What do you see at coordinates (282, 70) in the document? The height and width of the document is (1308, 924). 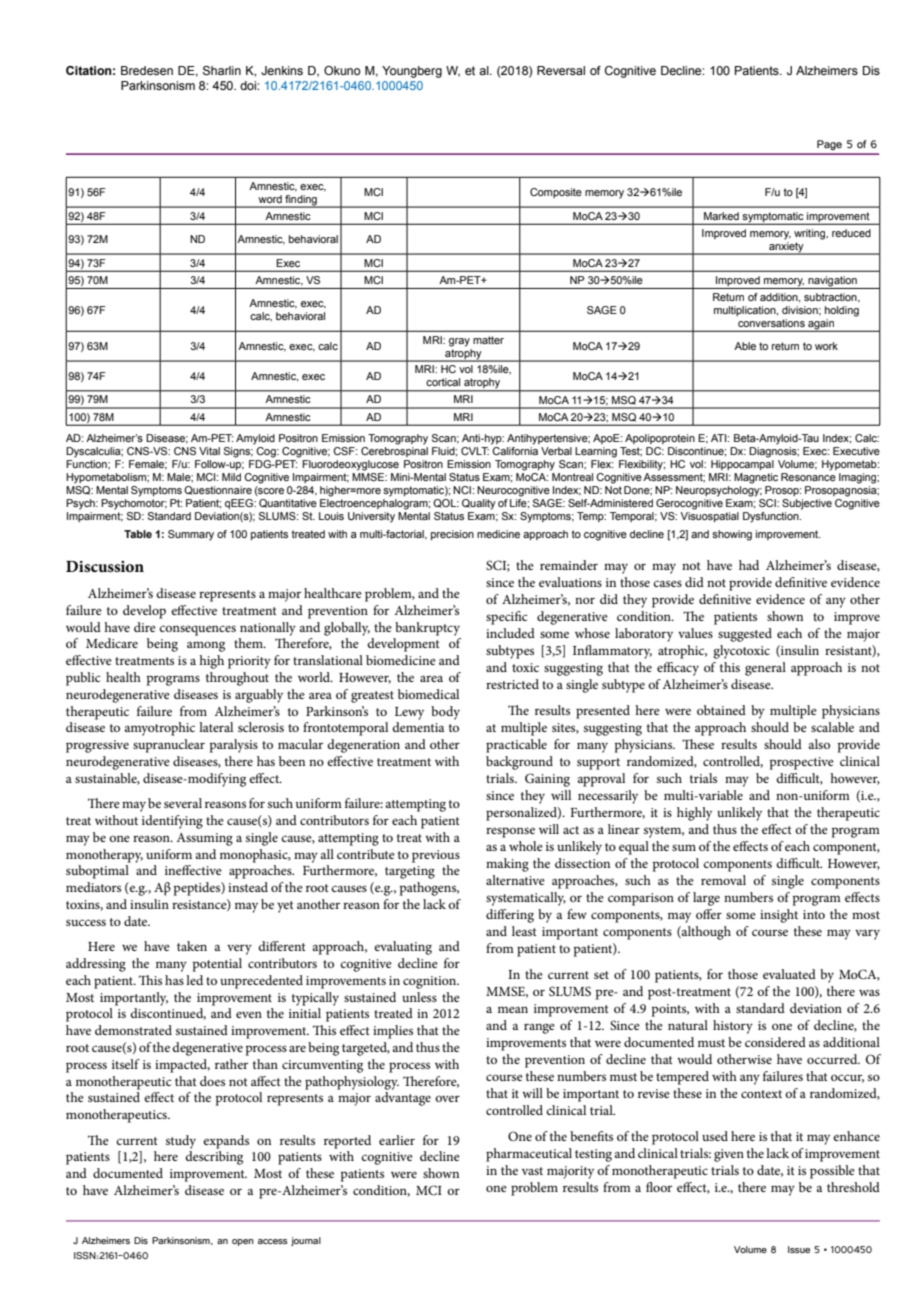 I see `Jenkins` at bounding box center [282, 70].
